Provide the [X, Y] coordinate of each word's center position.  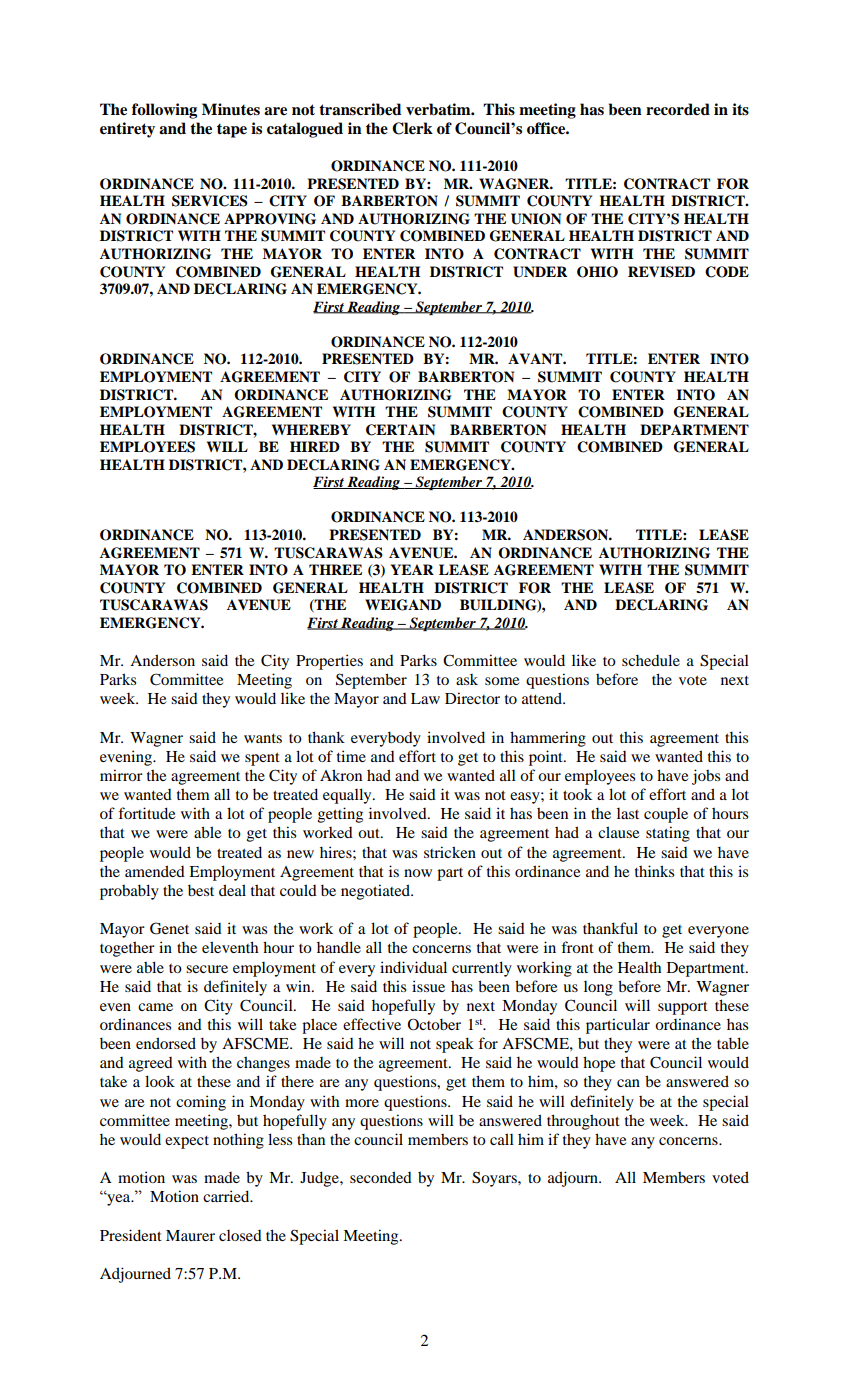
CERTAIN [400, 430]
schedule [651, 660]
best [201, 890]
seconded [381, 1177]
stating [668, 834]
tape [232, 130]
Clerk [412, 128]
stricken [450, 852]
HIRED [315, 446]
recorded [678, 109]
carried [227, 1196]
